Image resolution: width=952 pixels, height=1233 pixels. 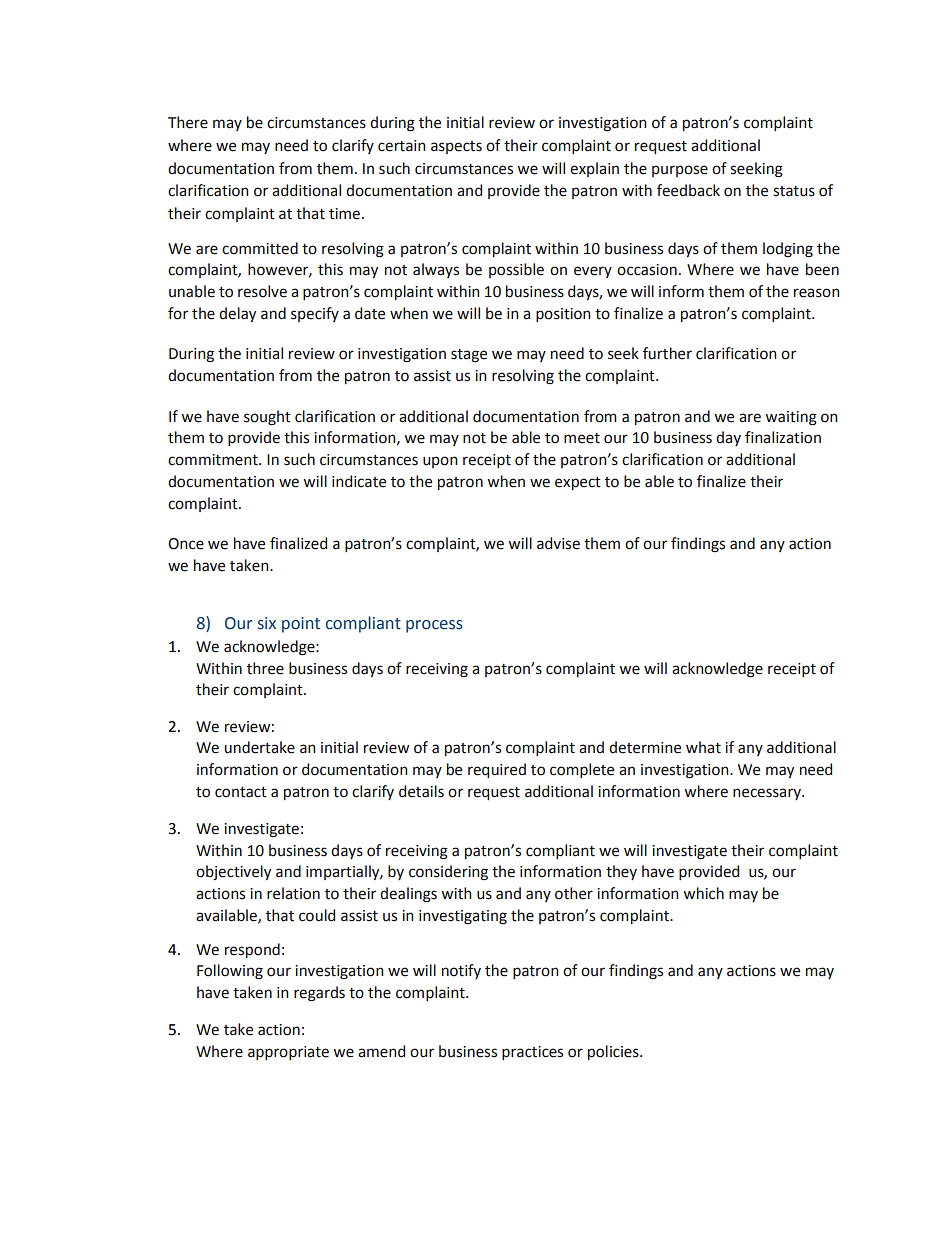 I want to click on There, so click(x=188, y=122).
